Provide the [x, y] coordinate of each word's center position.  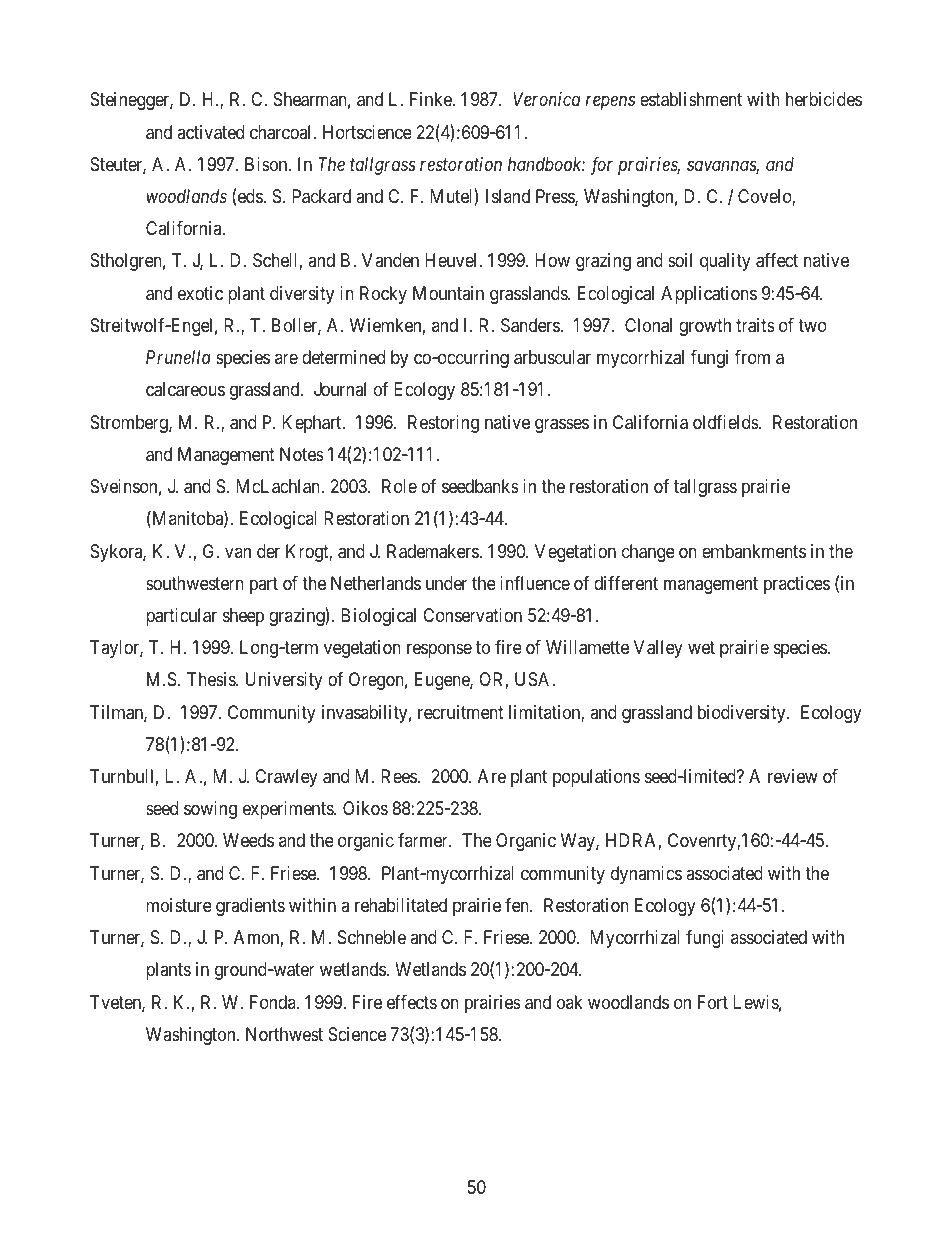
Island [508, 196]
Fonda [274, 1002]
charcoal [282, 132]
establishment [691, 99]
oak [570, 1002]
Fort [713, 1002]
